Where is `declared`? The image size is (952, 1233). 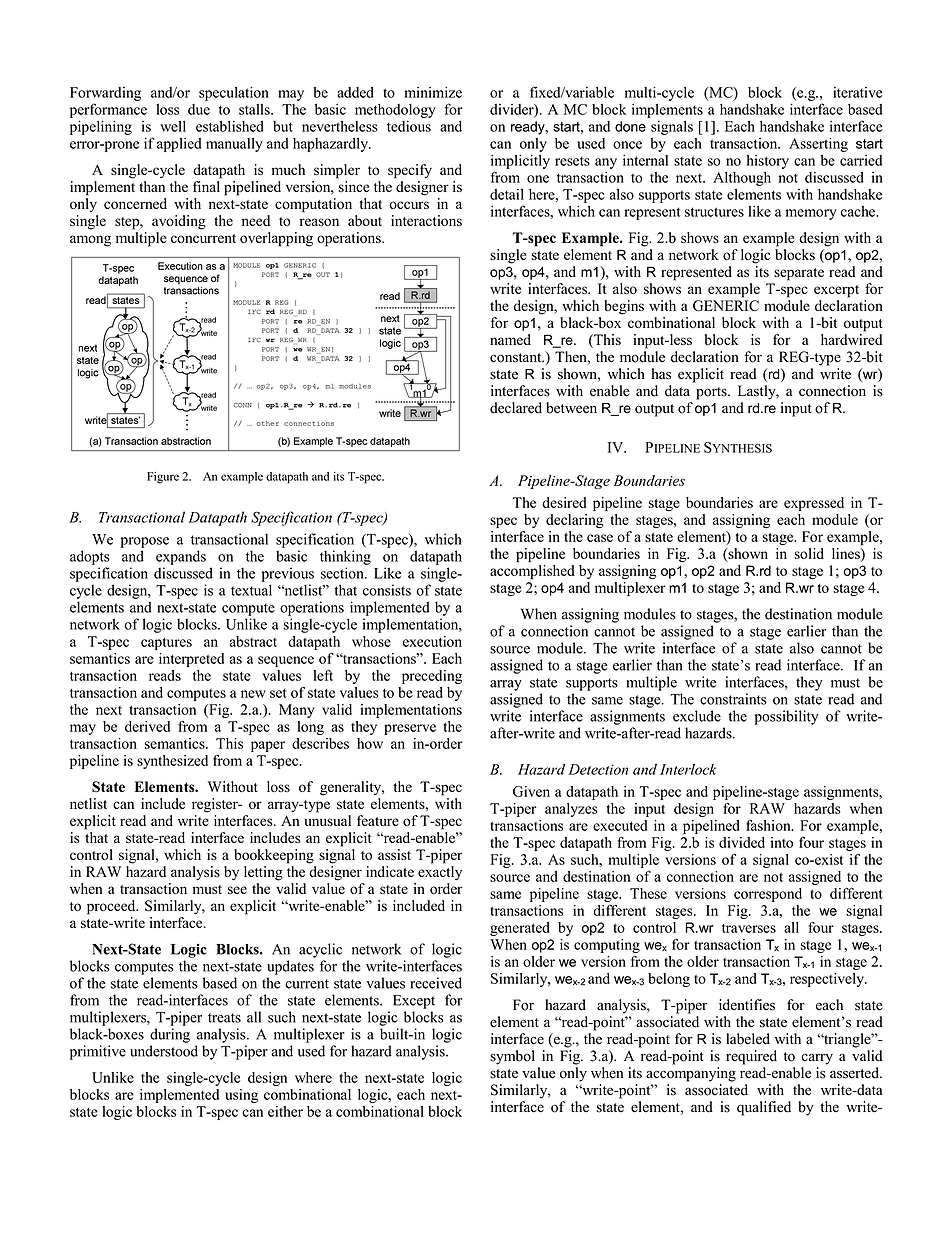 declared is located at coordinates (516, 408).
